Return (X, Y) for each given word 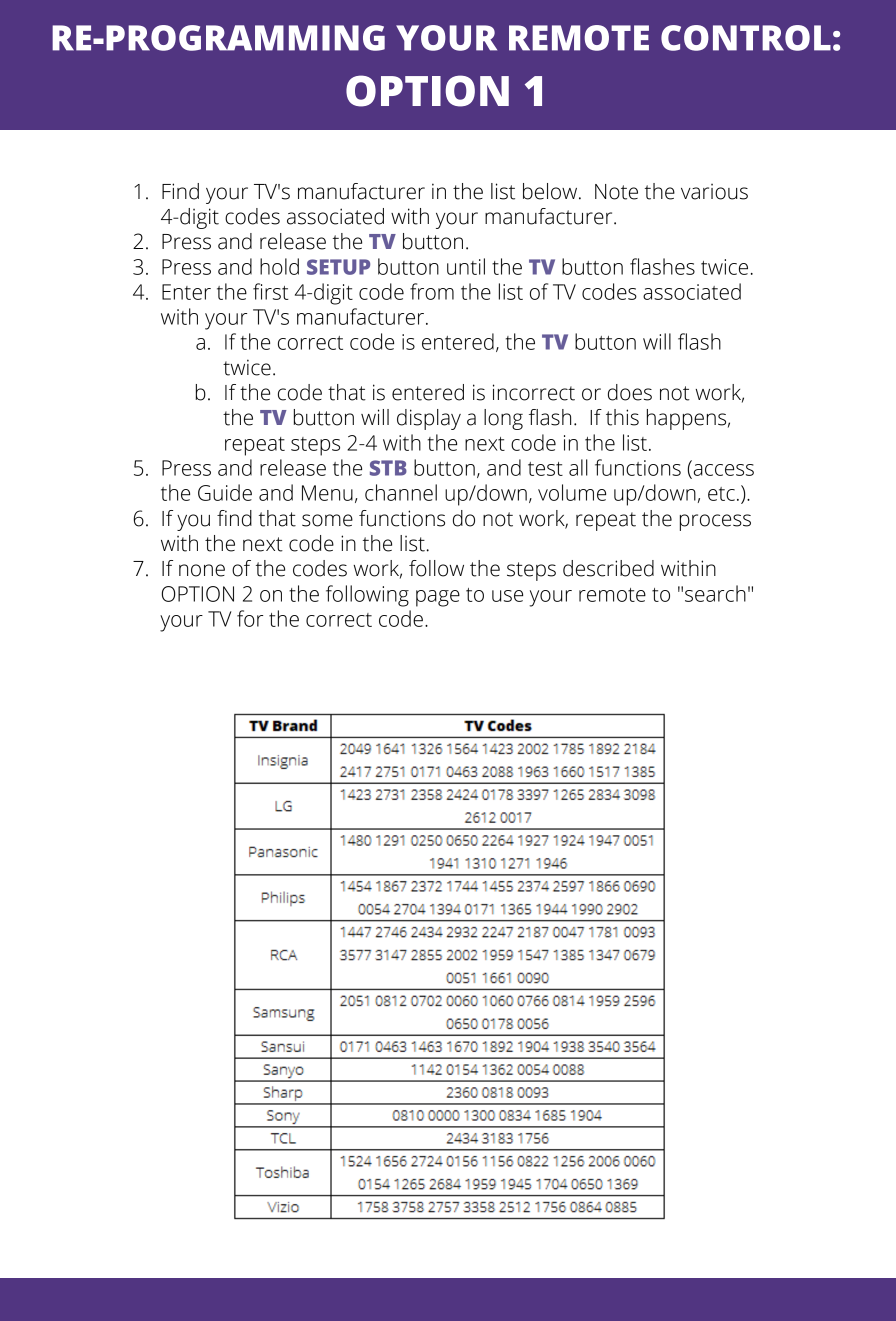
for (250, 618)
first (271, 291)
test (545, 469)
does (630, 392)
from (432, 291)
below (551, 191)
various (714, 192)
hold (279, 266)
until (466, 266)
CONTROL (746, 38)
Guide (225, 492)
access (722, 471)
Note (616, 192)
